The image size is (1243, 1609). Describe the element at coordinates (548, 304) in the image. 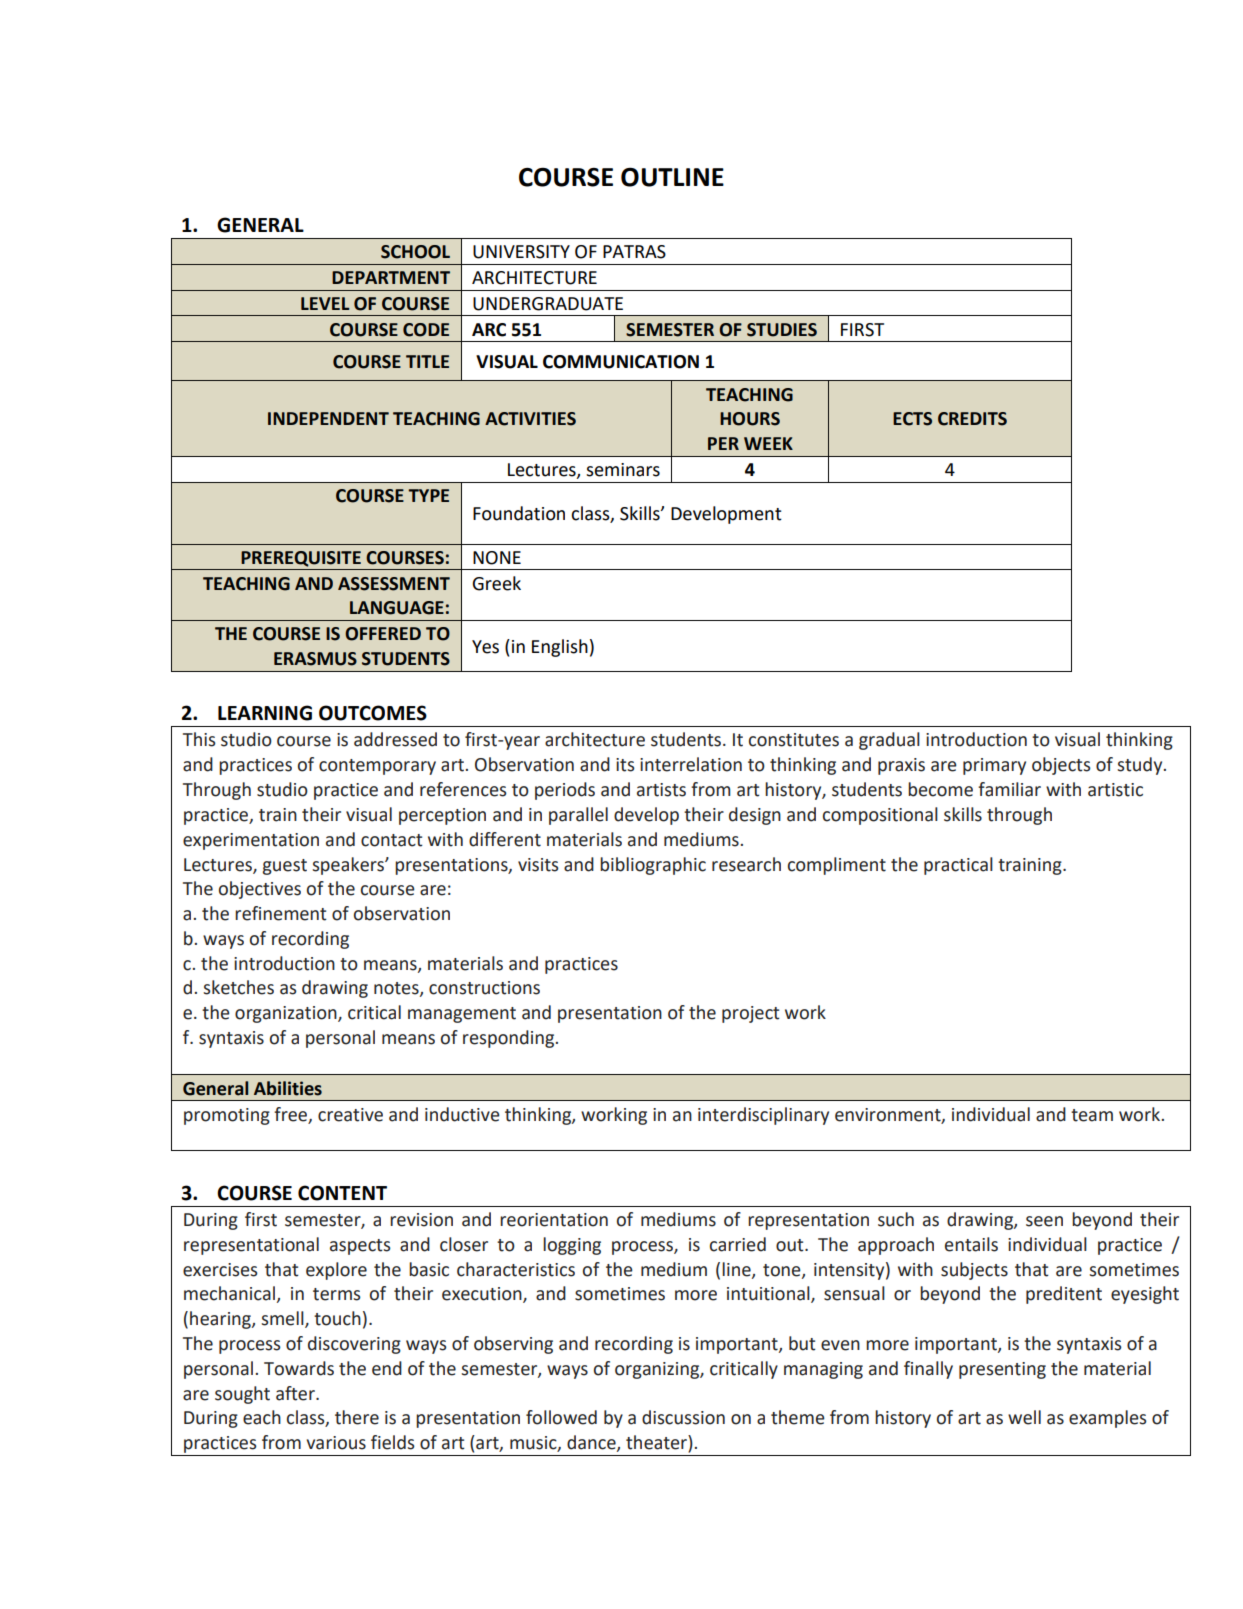

I see `UNDERGRADUATE` at that location.
